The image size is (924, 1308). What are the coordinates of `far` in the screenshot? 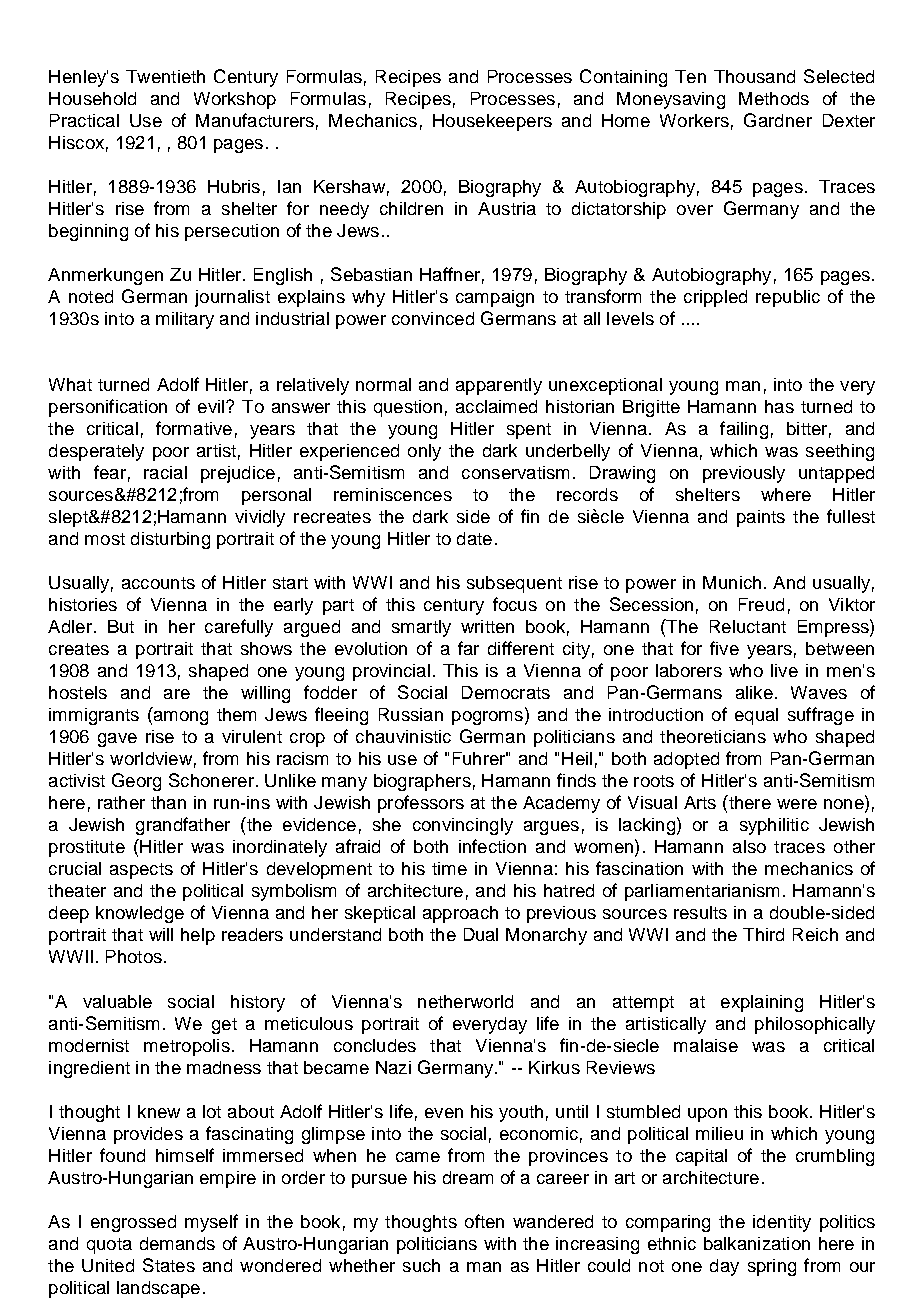 It's located at (468, 648).
